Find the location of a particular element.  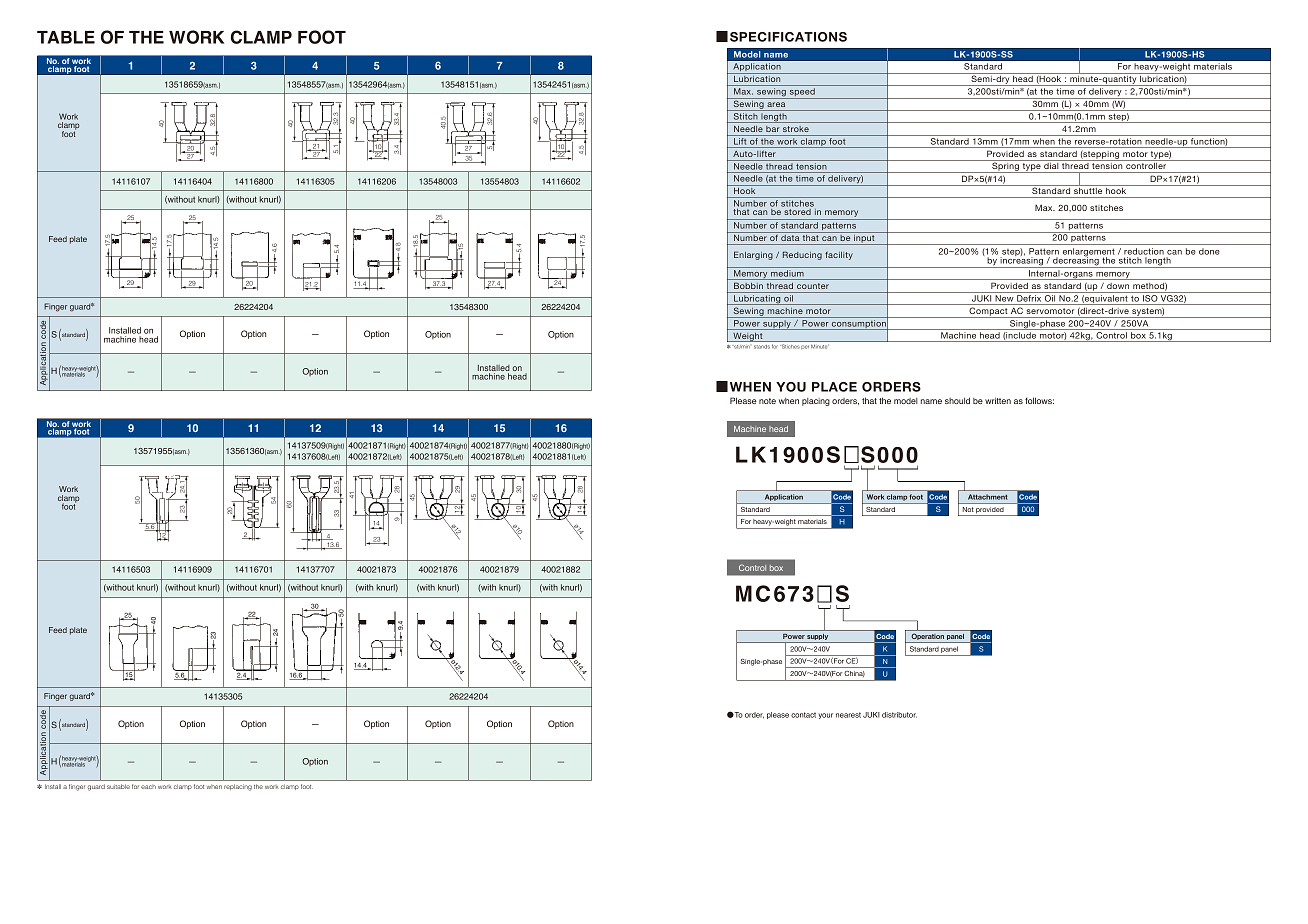

written is located at coordinates (998, 400).
